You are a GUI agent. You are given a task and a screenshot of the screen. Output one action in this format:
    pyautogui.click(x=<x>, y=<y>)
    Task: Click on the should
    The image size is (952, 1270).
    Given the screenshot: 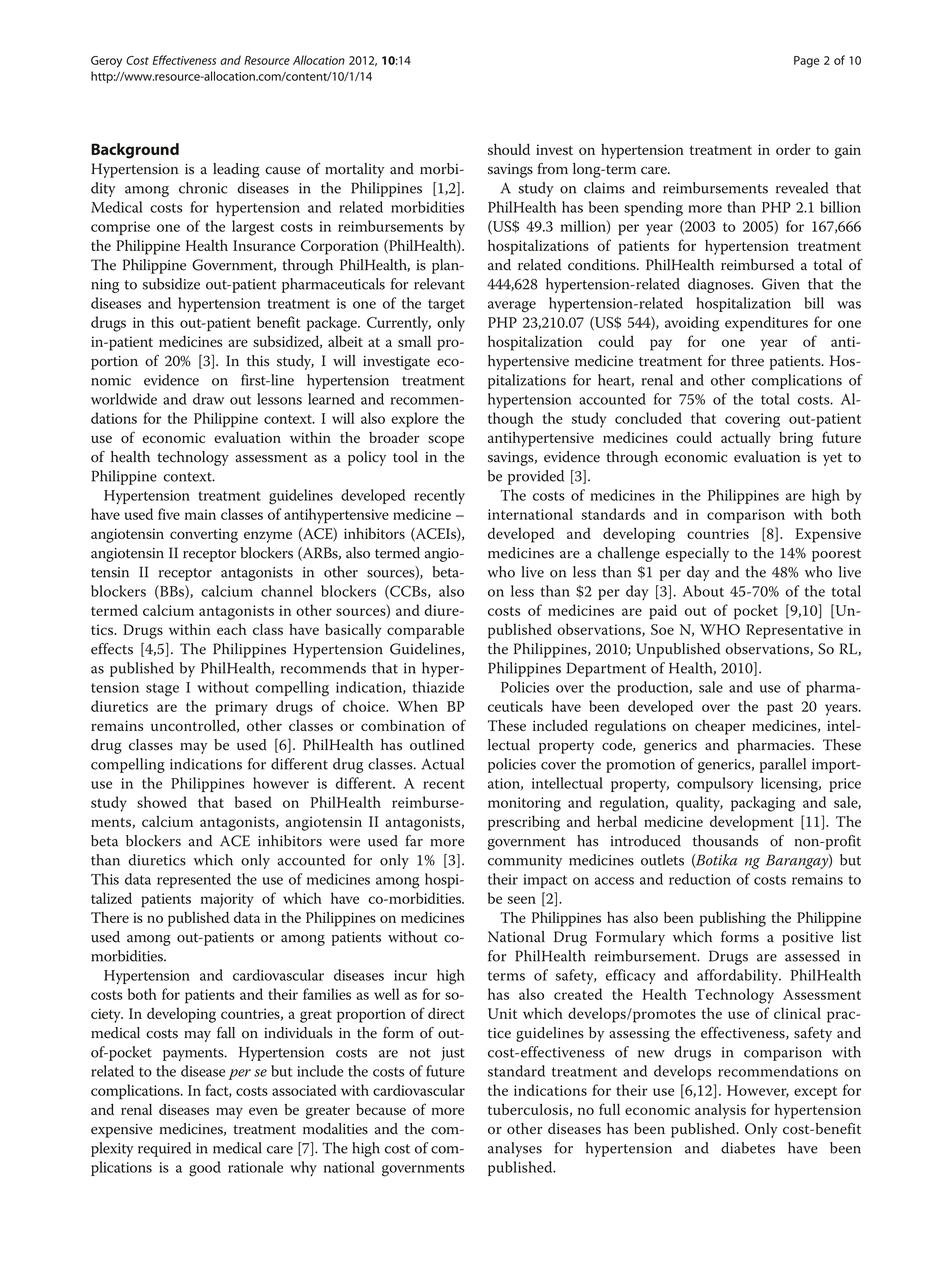 What is the action you would take?
    pyautogui.click(x=509, y=149)
